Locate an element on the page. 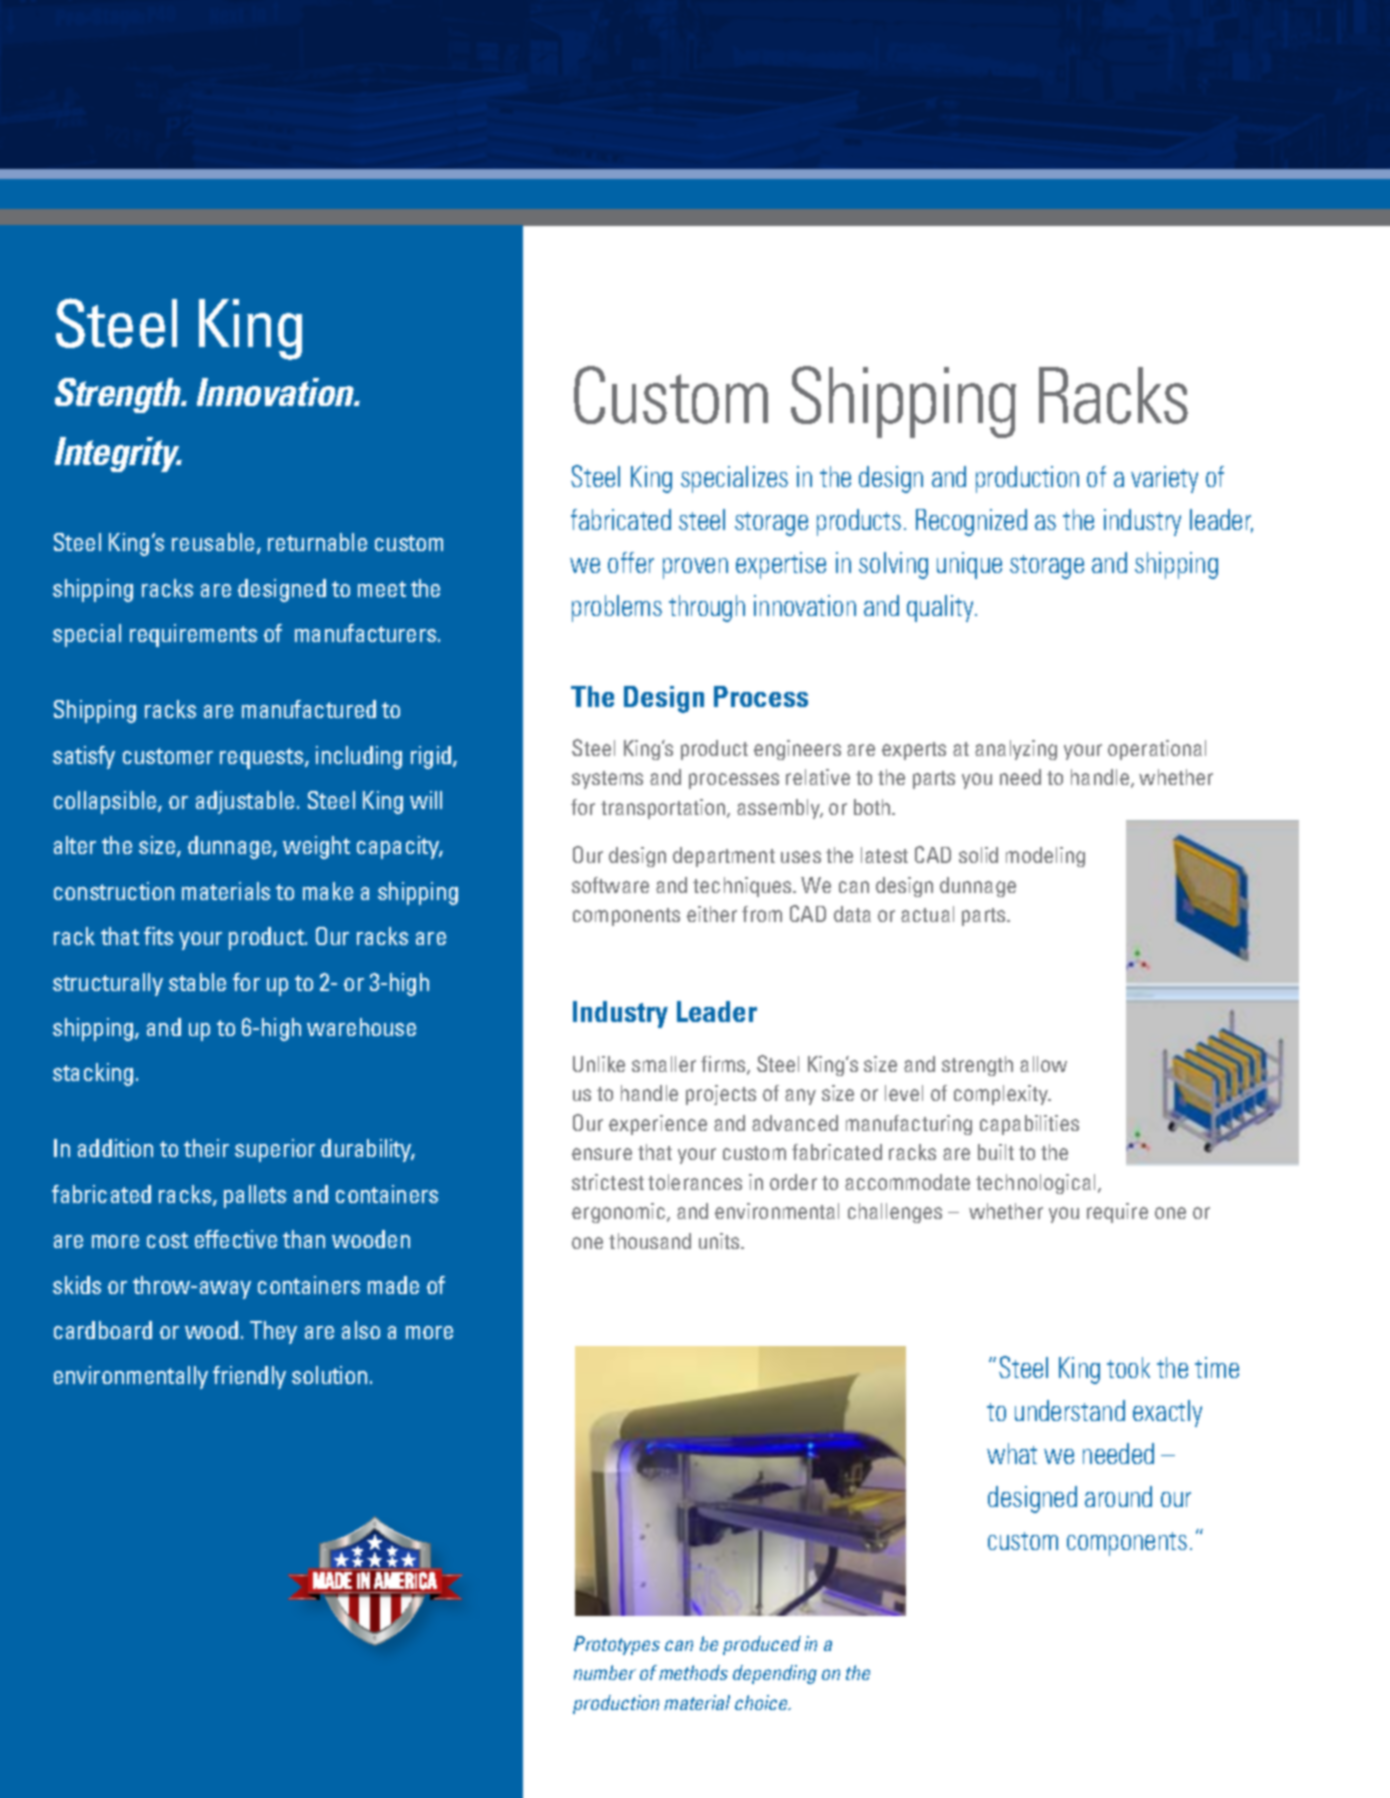 This document has width=1390, height=1798. reusable is located at coordinates (213, 542).
